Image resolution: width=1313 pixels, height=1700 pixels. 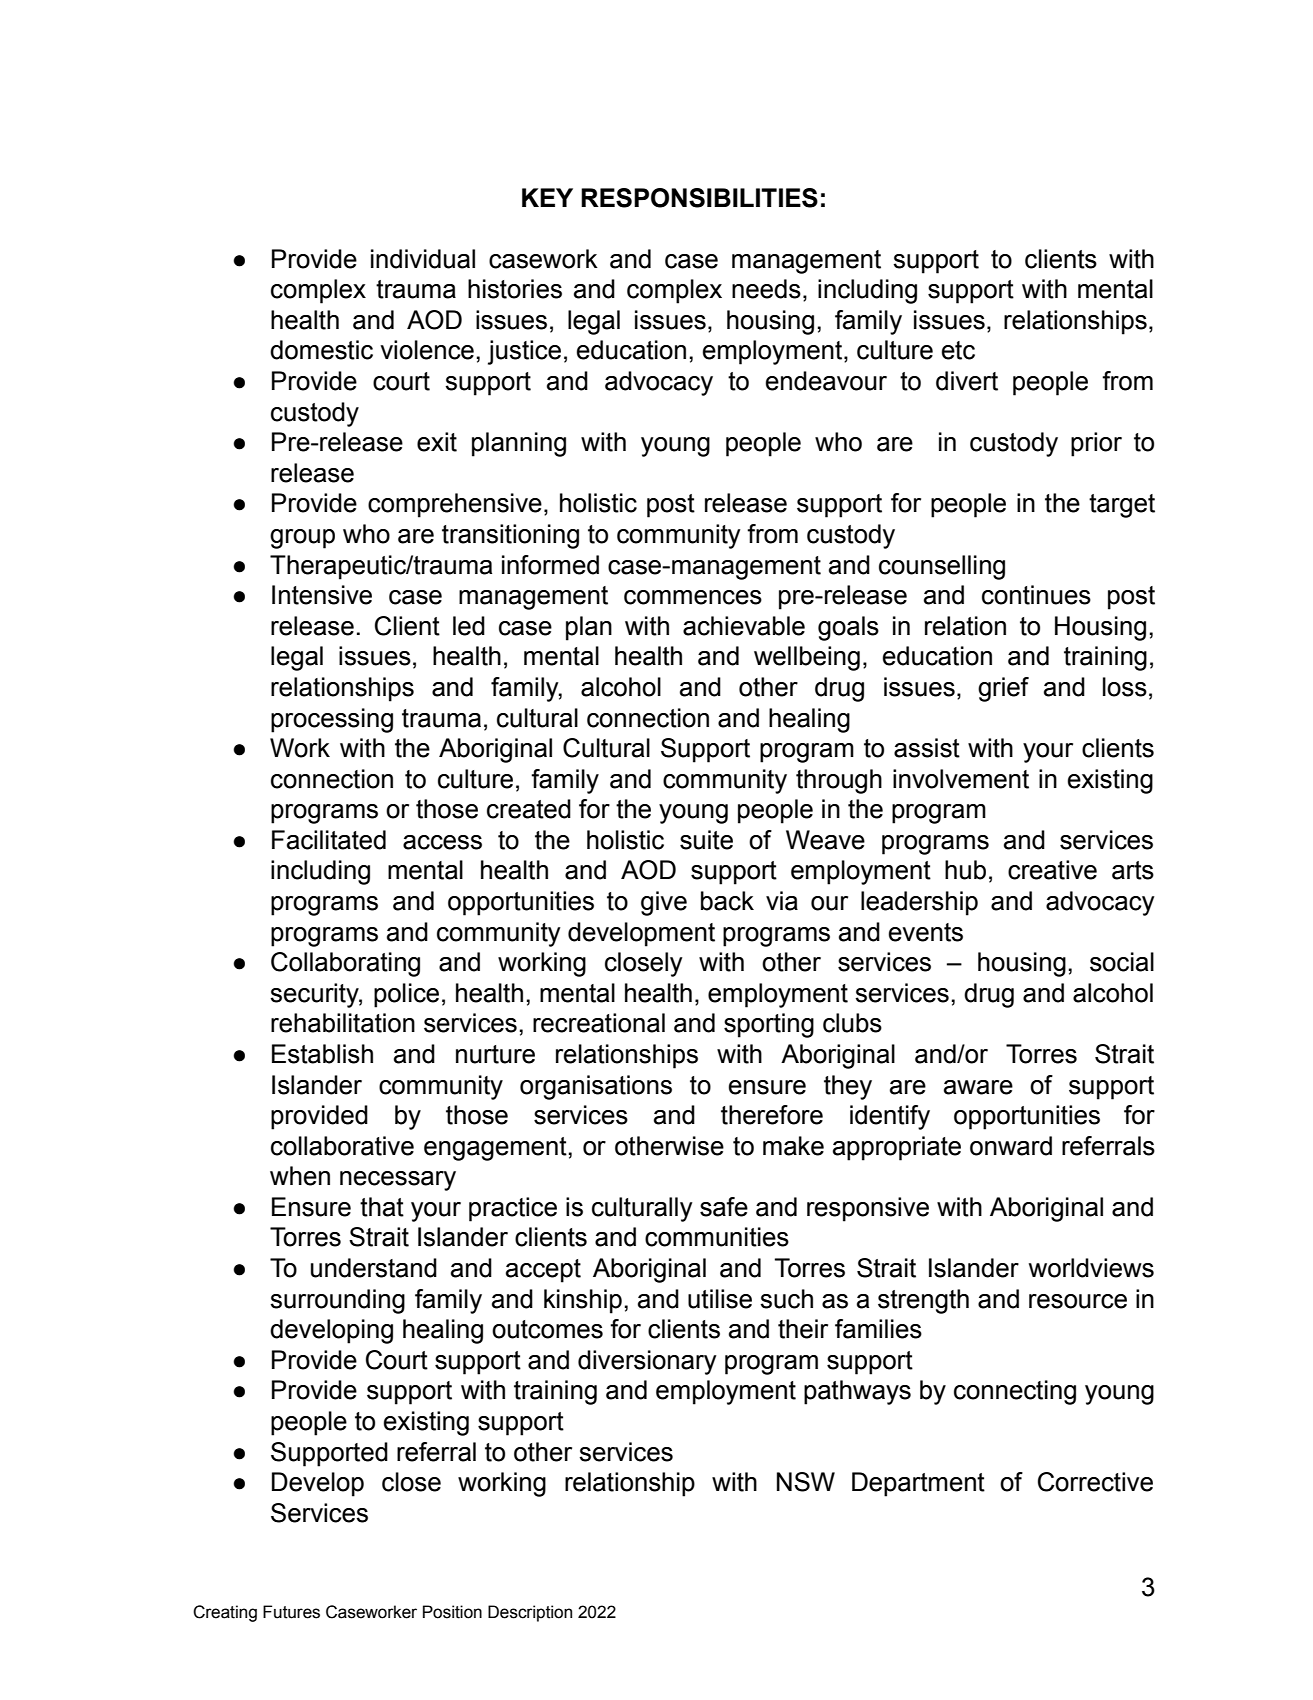 I want to click on individual, so click(x=423, y=259).
